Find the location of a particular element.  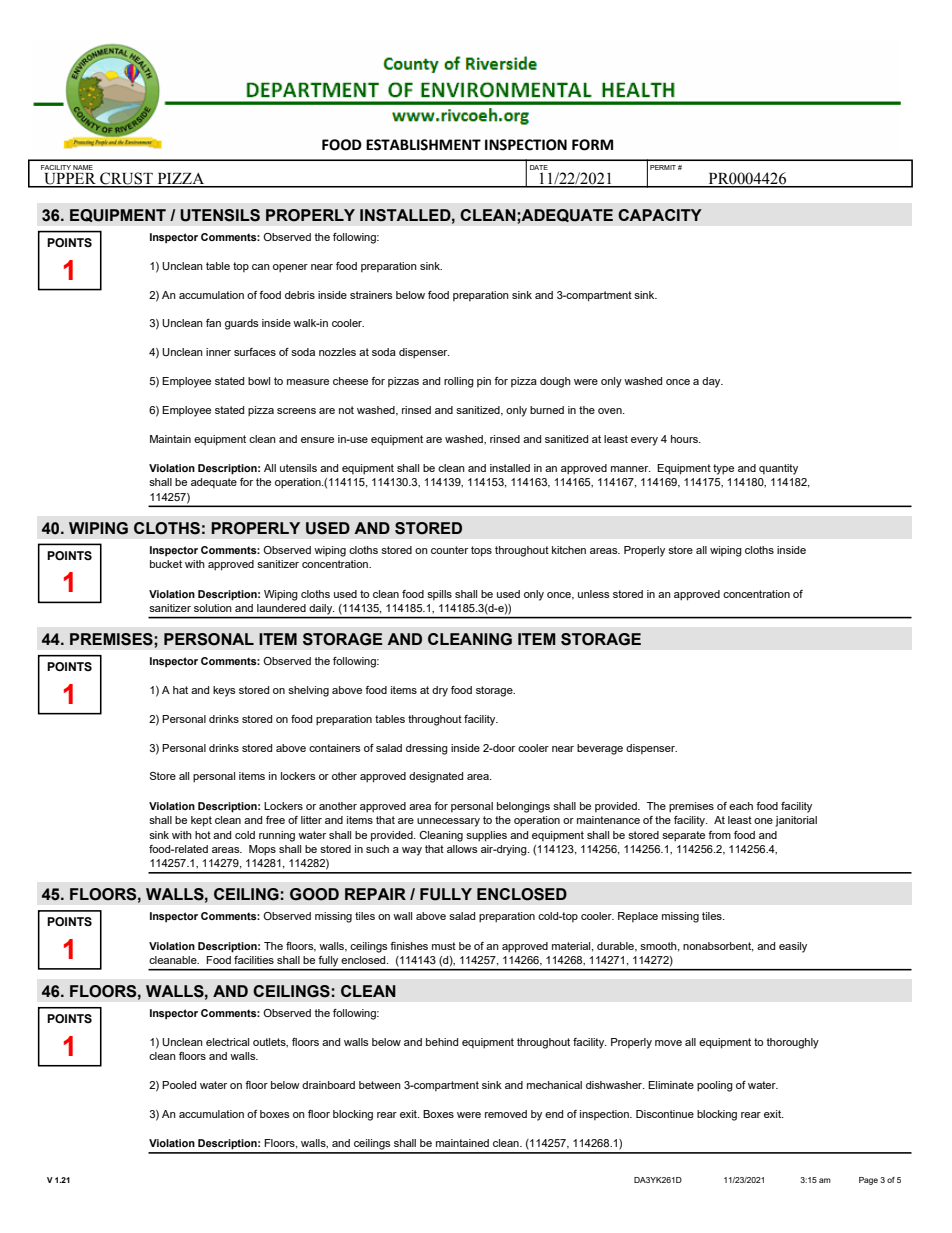

inner is located at coordinates (218, 352).
